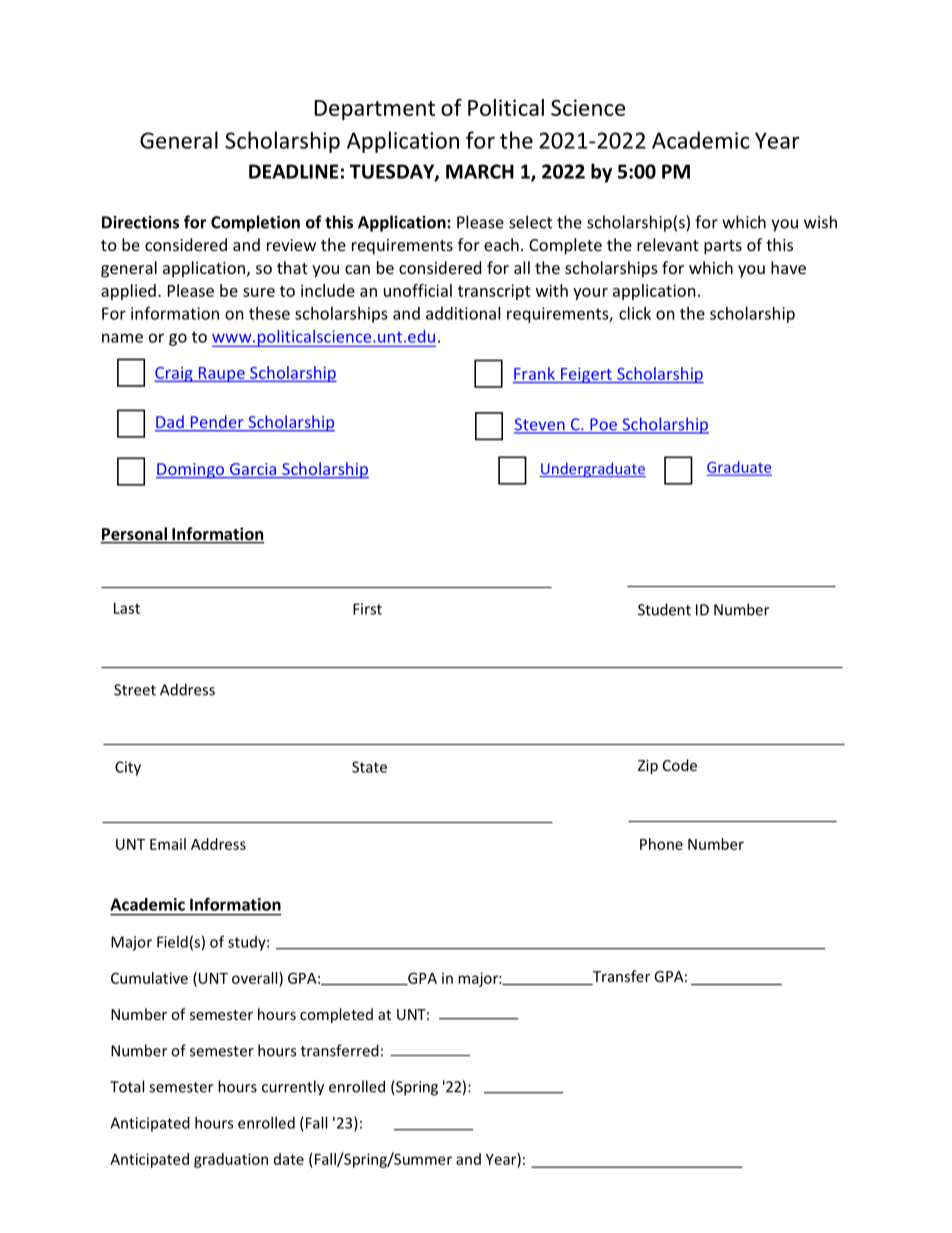 This screenshot has width=952, height=1233. I want to click on wish, so click(820, 222).
